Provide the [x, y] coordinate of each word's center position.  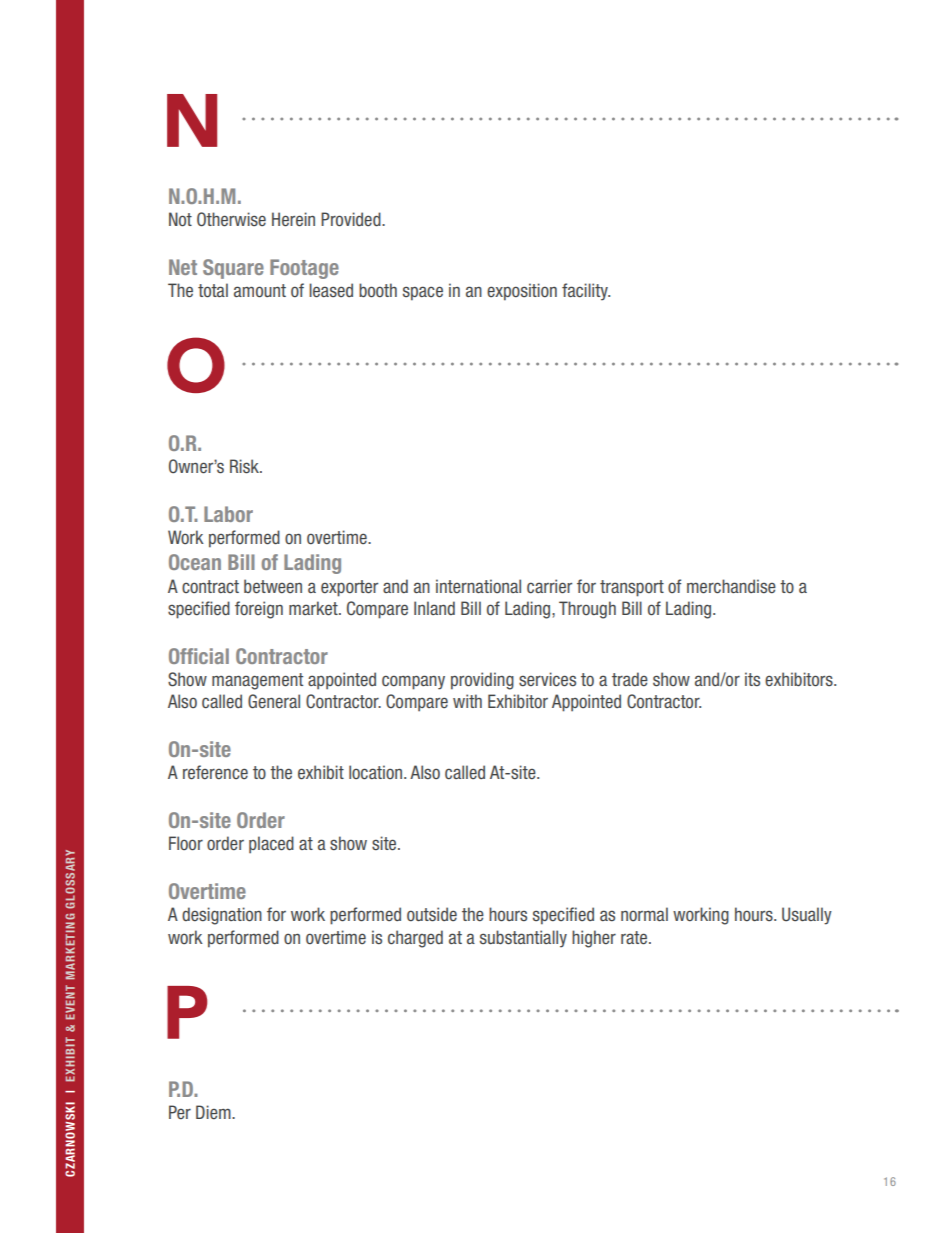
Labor [228, 514]
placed [271, 845]
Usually [807, 916]
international [478, 586]
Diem [214, 1112]
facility [586, 292]
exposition [522, 292]
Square [233, 269]
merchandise [731, 586]
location [377, 772]
